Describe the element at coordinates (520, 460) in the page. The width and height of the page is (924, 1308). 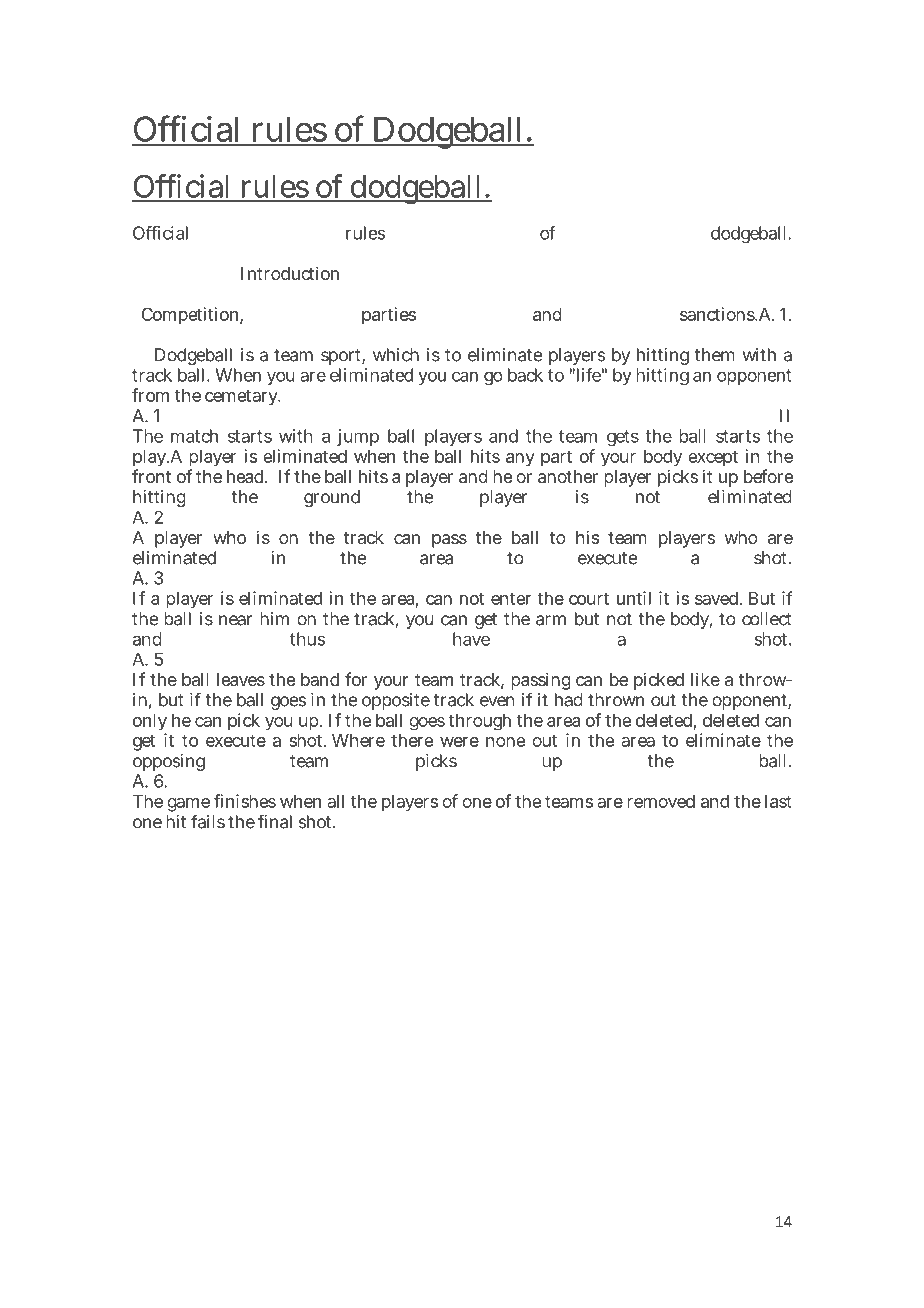
I see `any` at that location.
